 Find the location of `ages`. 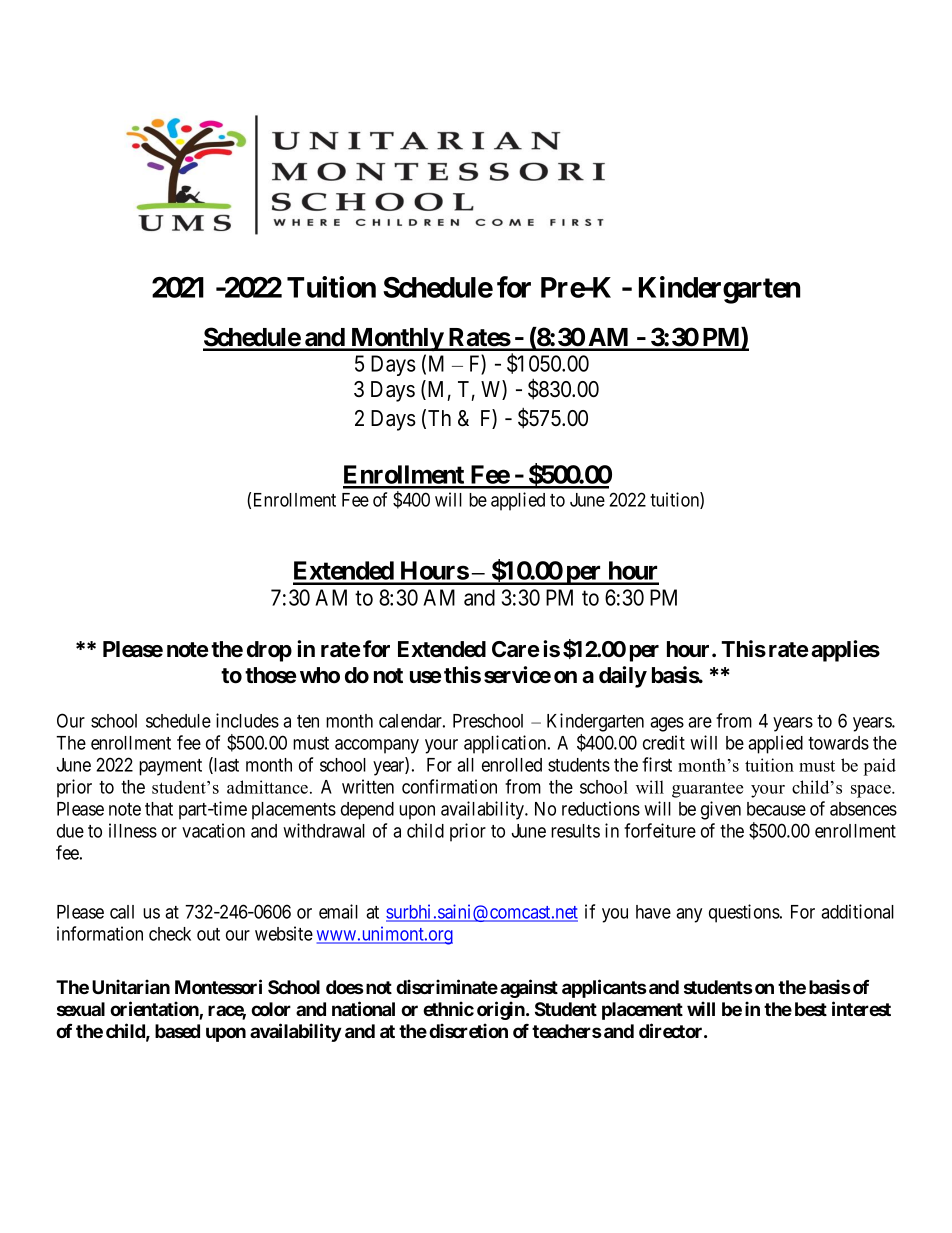

ages is located at coordinates (667, 724).
